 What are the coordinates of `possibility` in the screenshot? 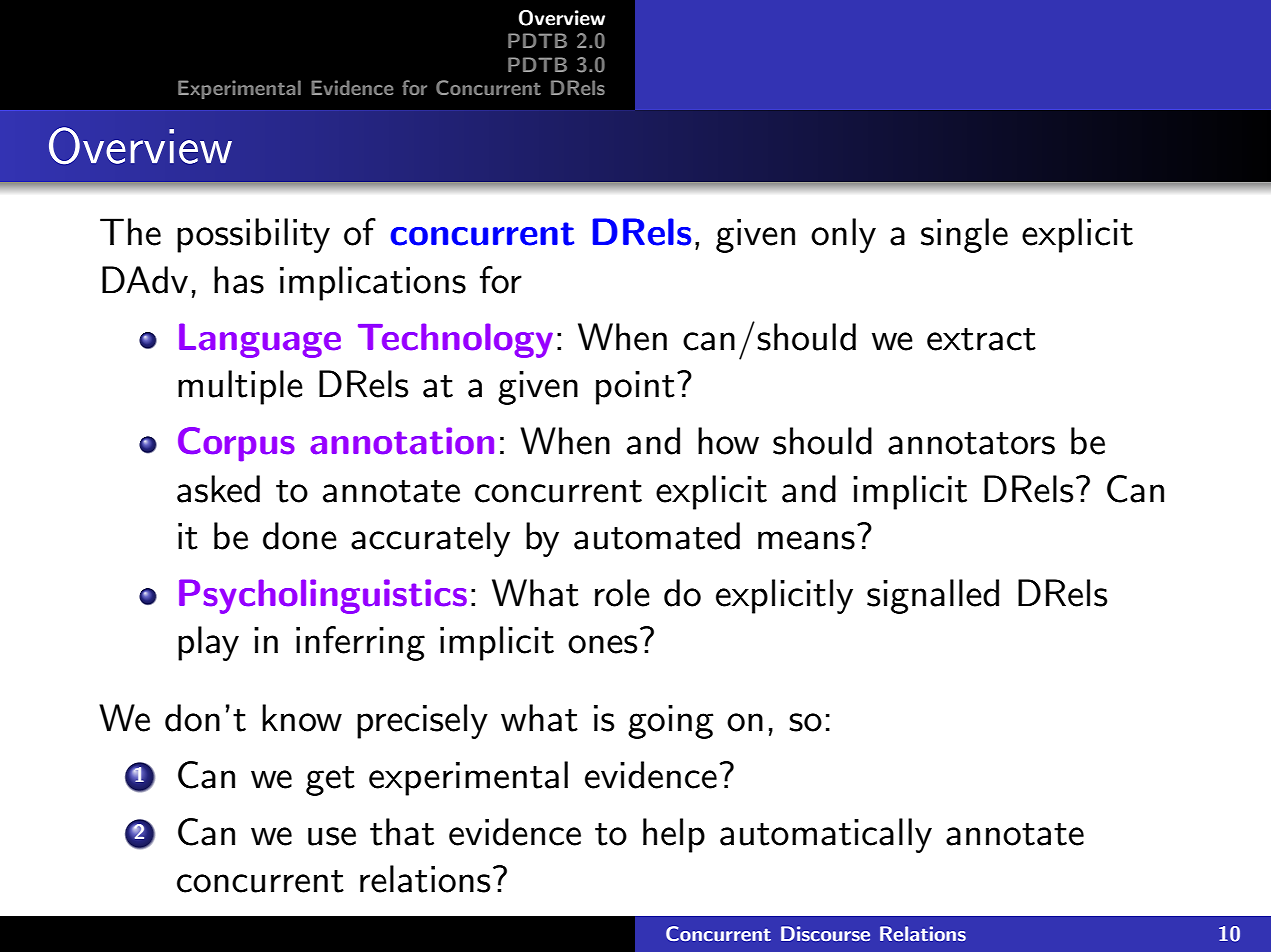 It's located at (253, 235).
